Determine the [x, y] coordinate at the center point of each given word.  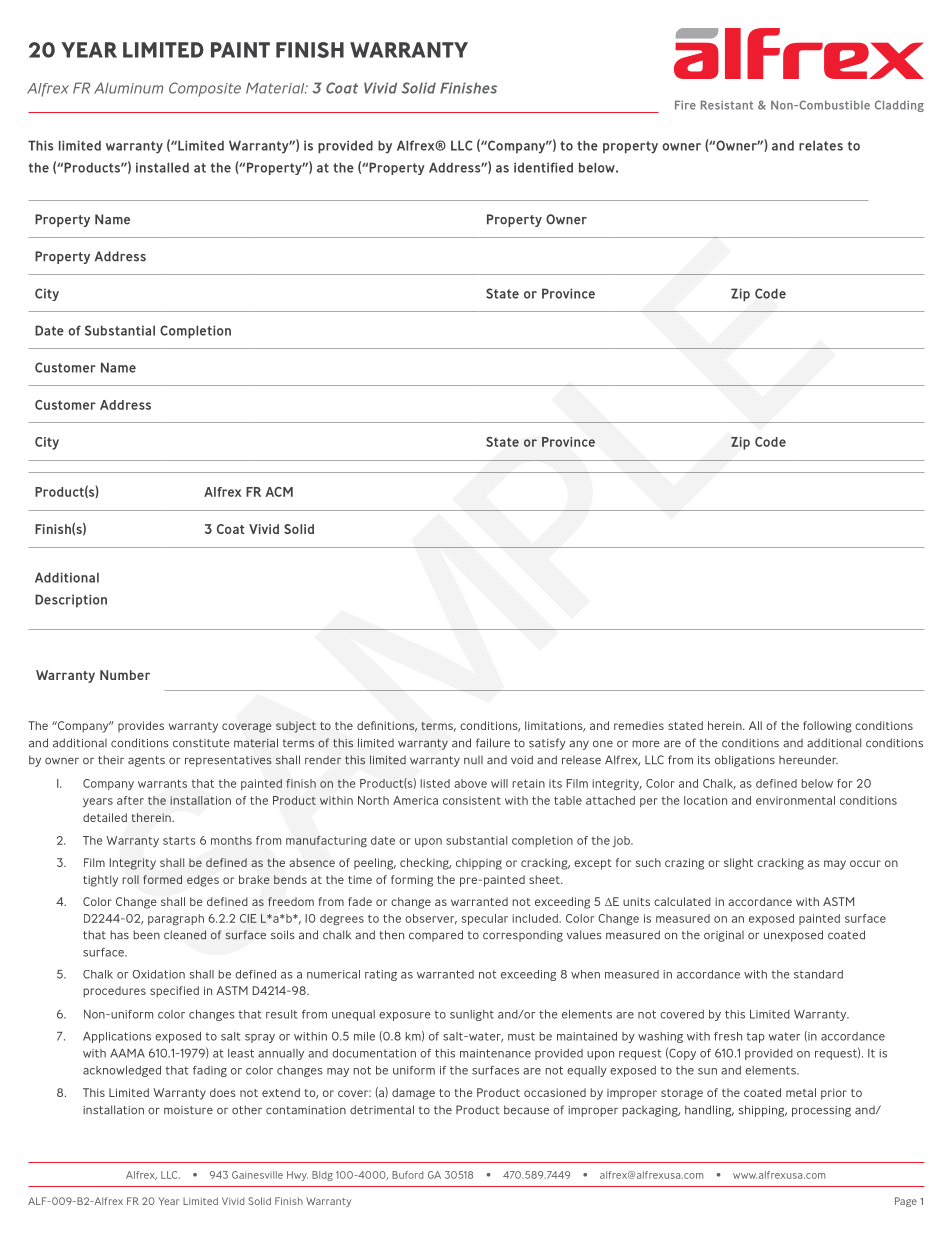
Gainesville [257, 1175]
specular [485, 919]
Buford [407, 1175]
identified [543, 167]
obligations [745, 761]
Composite [205, 89]
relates [821, 145]
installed [162, 167]
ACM [279, 492]
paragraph [176, 919]
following [827, 727]
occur [865, 863]
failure [493, 743]
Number [125, 675]
